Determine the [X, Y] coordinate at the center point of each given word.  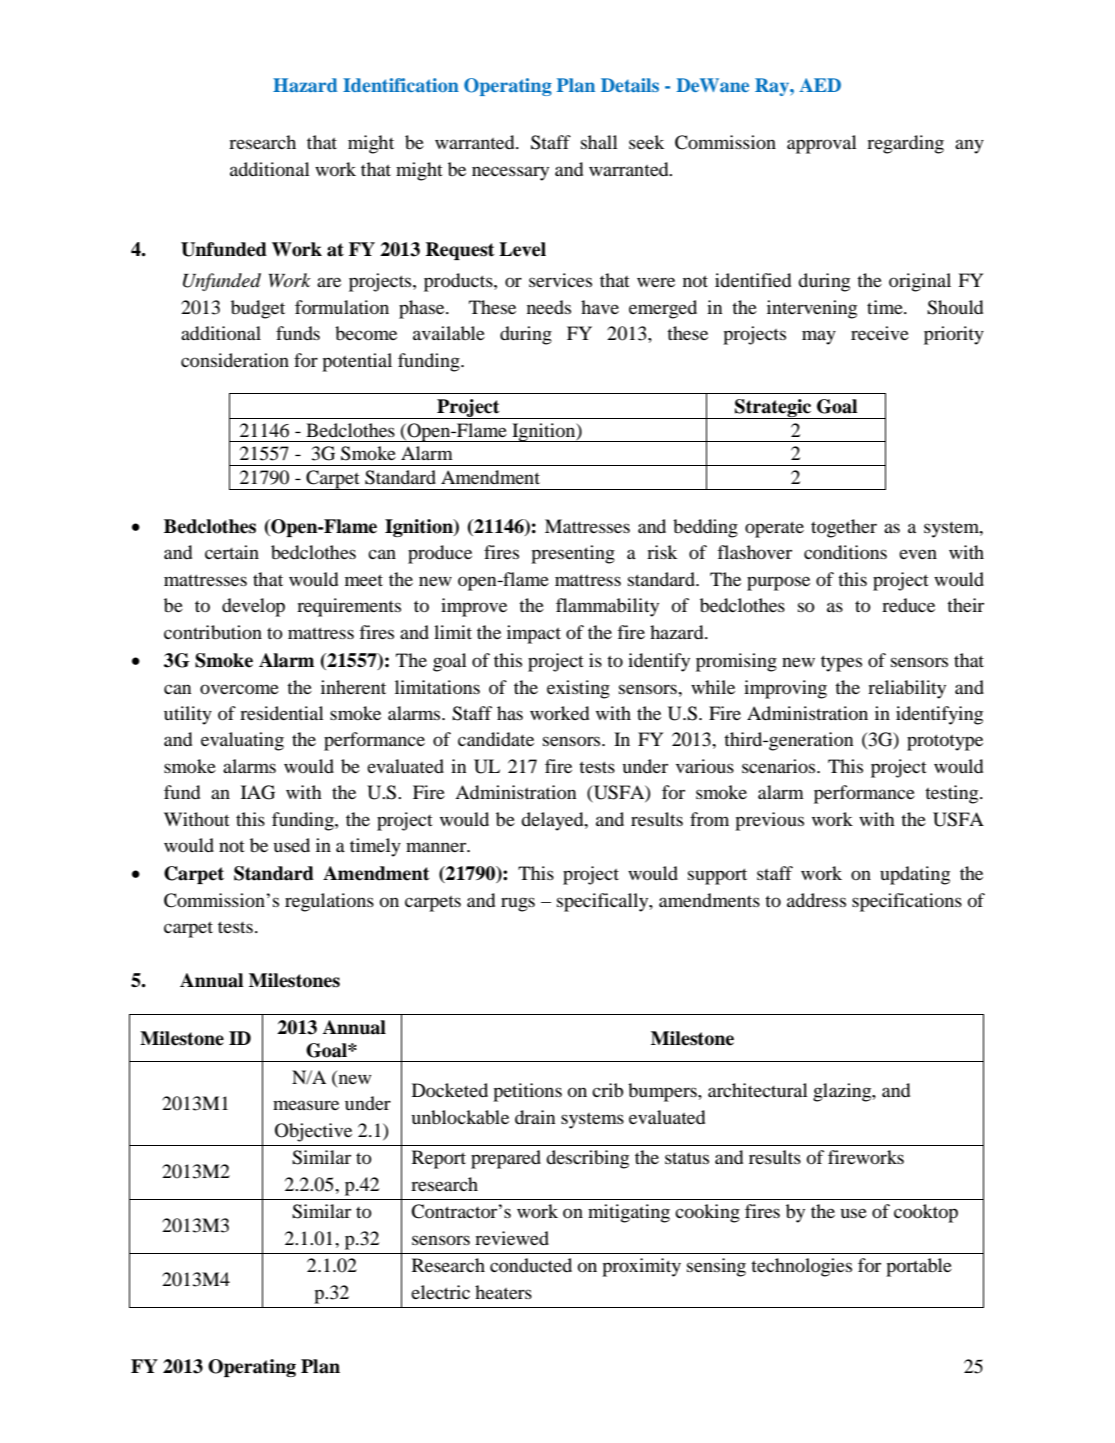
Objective [313, 1132]
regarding [905, 144]
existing [578, 689]
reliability [907, 689]
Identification [401, 85]
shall [599, 142]
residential [282, 713]
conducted [531, 1265]
